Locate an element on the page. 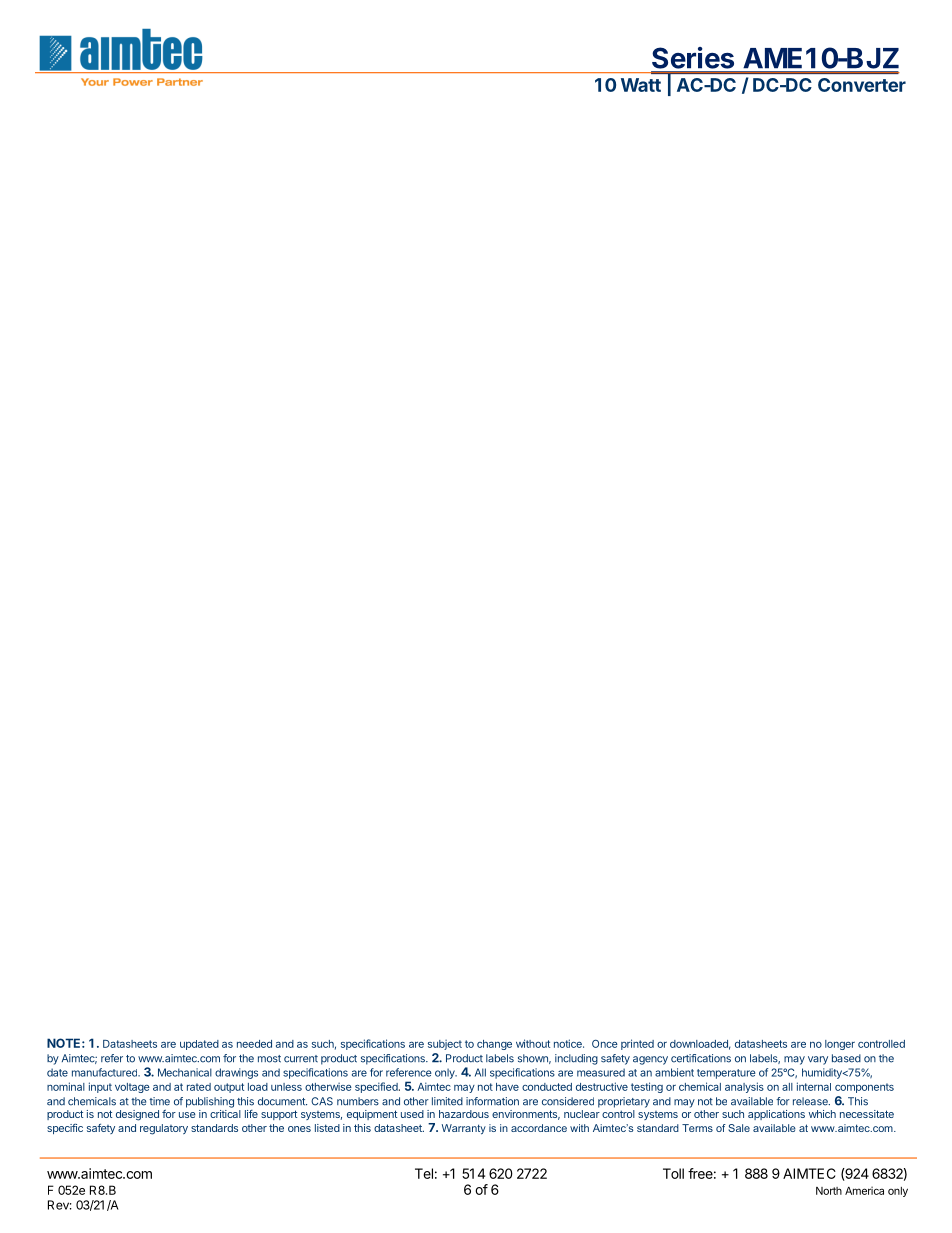 The image size is (952, 1233). Watt is located at coordinates (641, 85).
